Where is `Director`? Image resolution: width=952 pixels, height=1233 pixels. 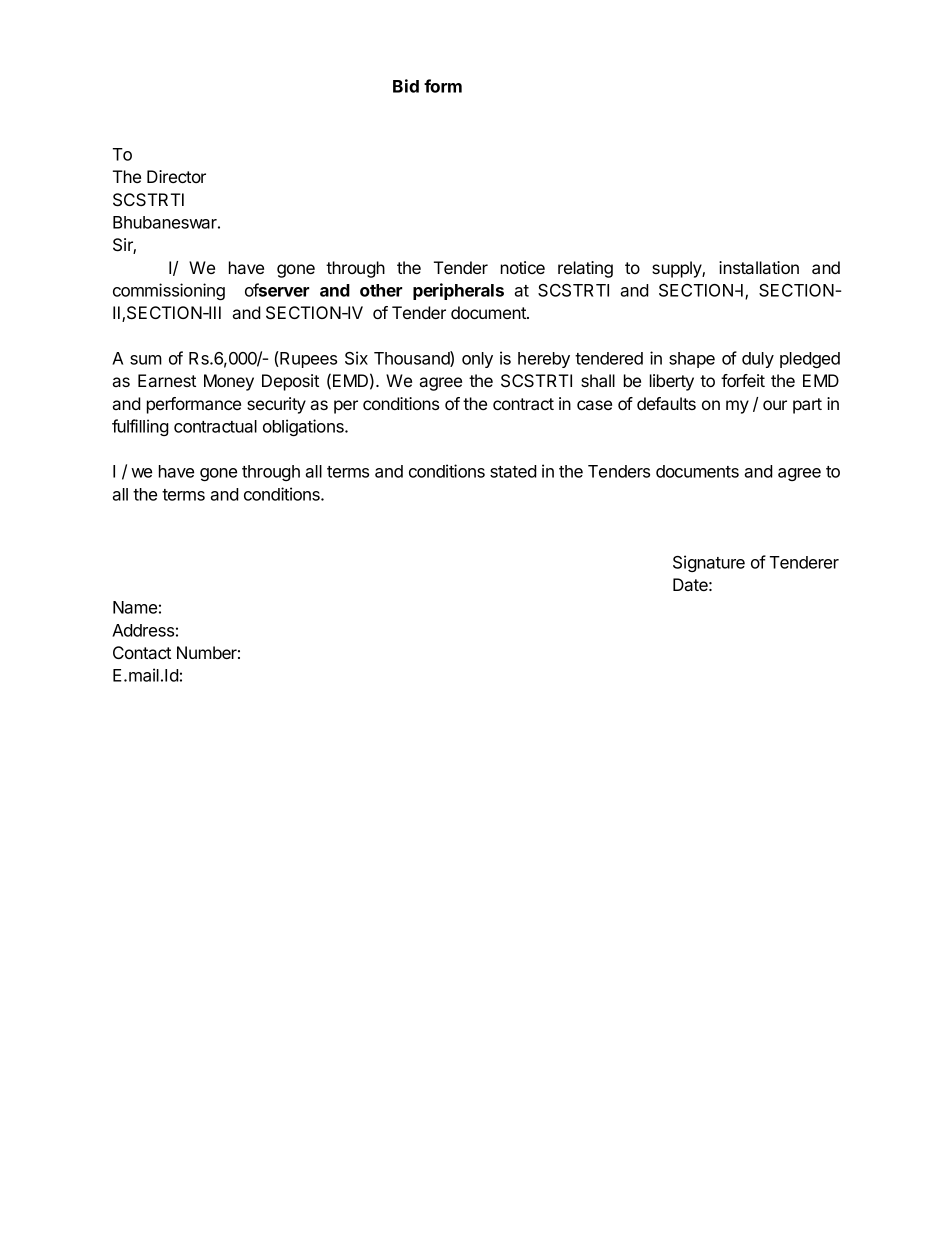
Director is located at coordinates (176, 176).
